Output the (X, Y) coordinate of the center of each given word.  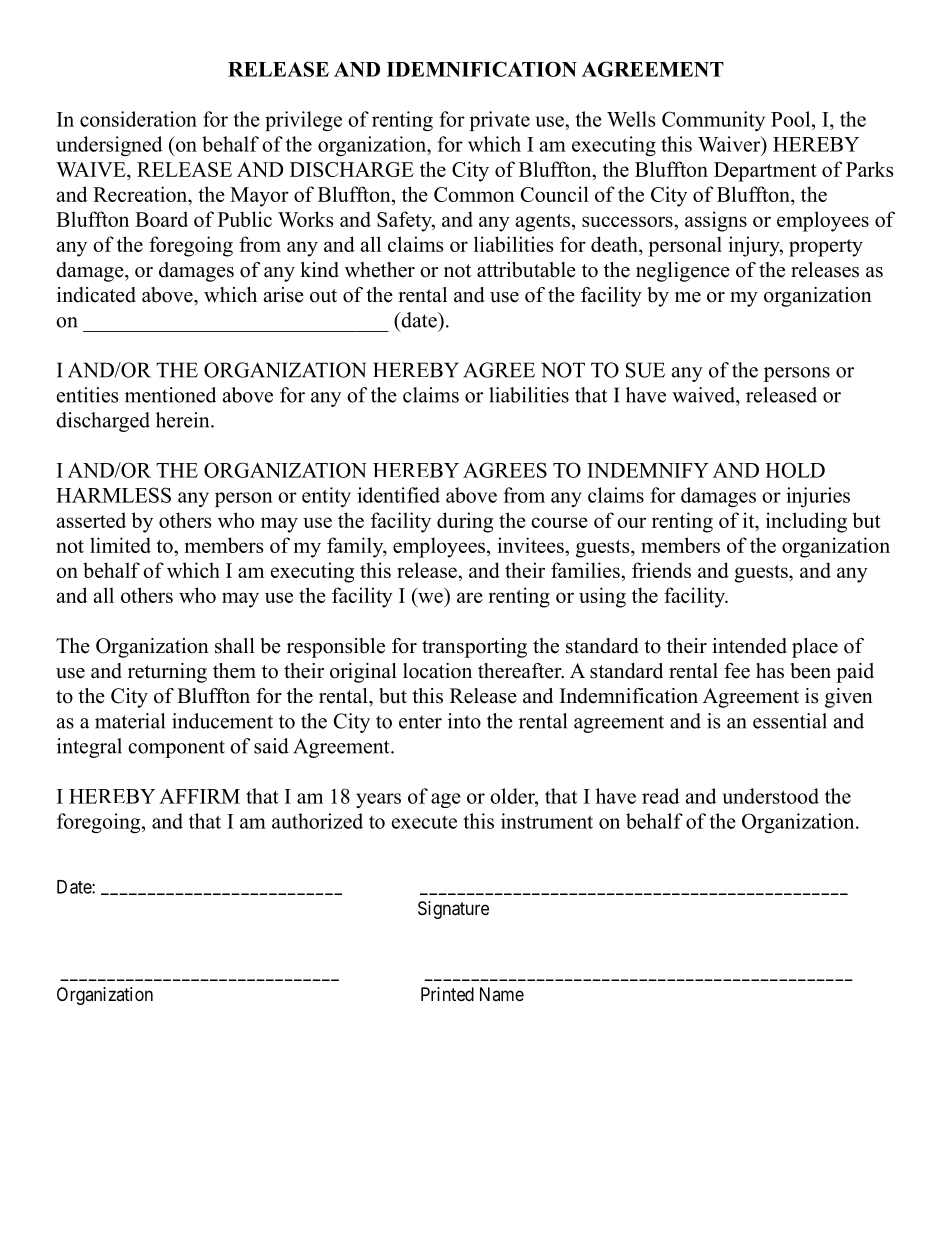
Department (765, 172)
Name (502, 994)
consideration (138, 119)
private (500, 121)
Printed (447, 994)
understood (770, 796)
